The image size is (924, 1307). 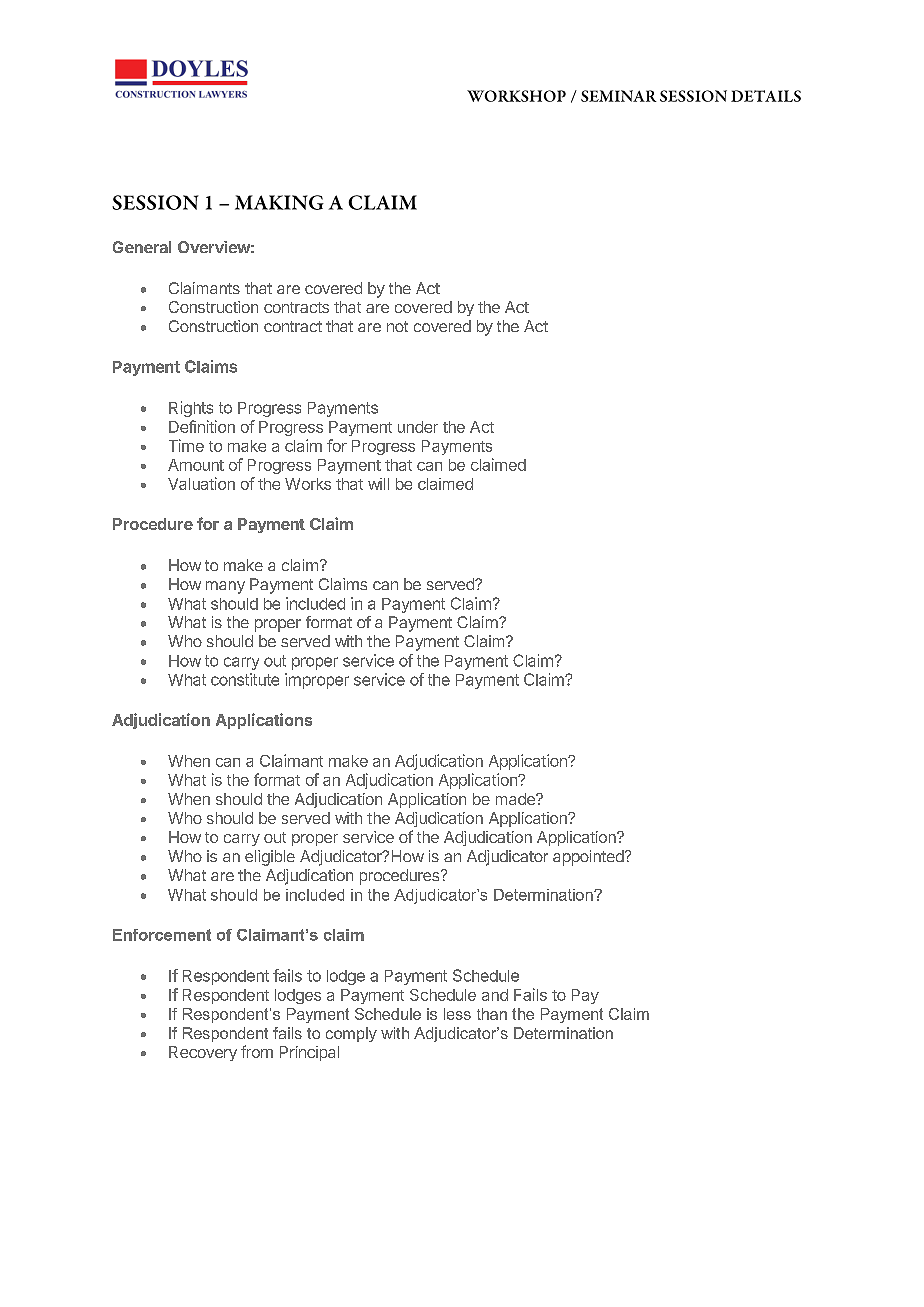 I want to click on Amount, so click(x=196, y=465).
